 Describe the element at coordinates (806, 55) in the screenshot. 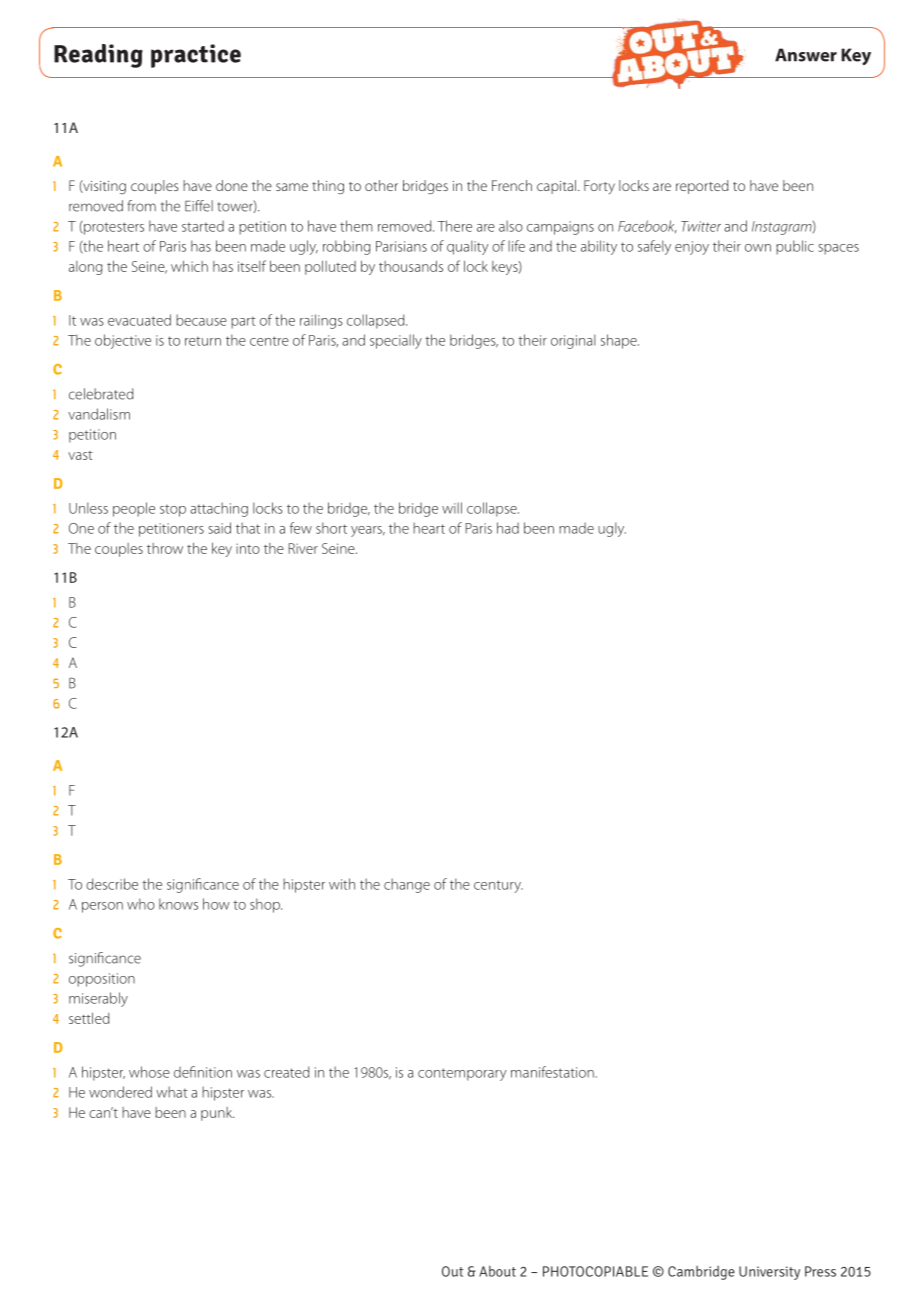

I see `Answer` at that location.
